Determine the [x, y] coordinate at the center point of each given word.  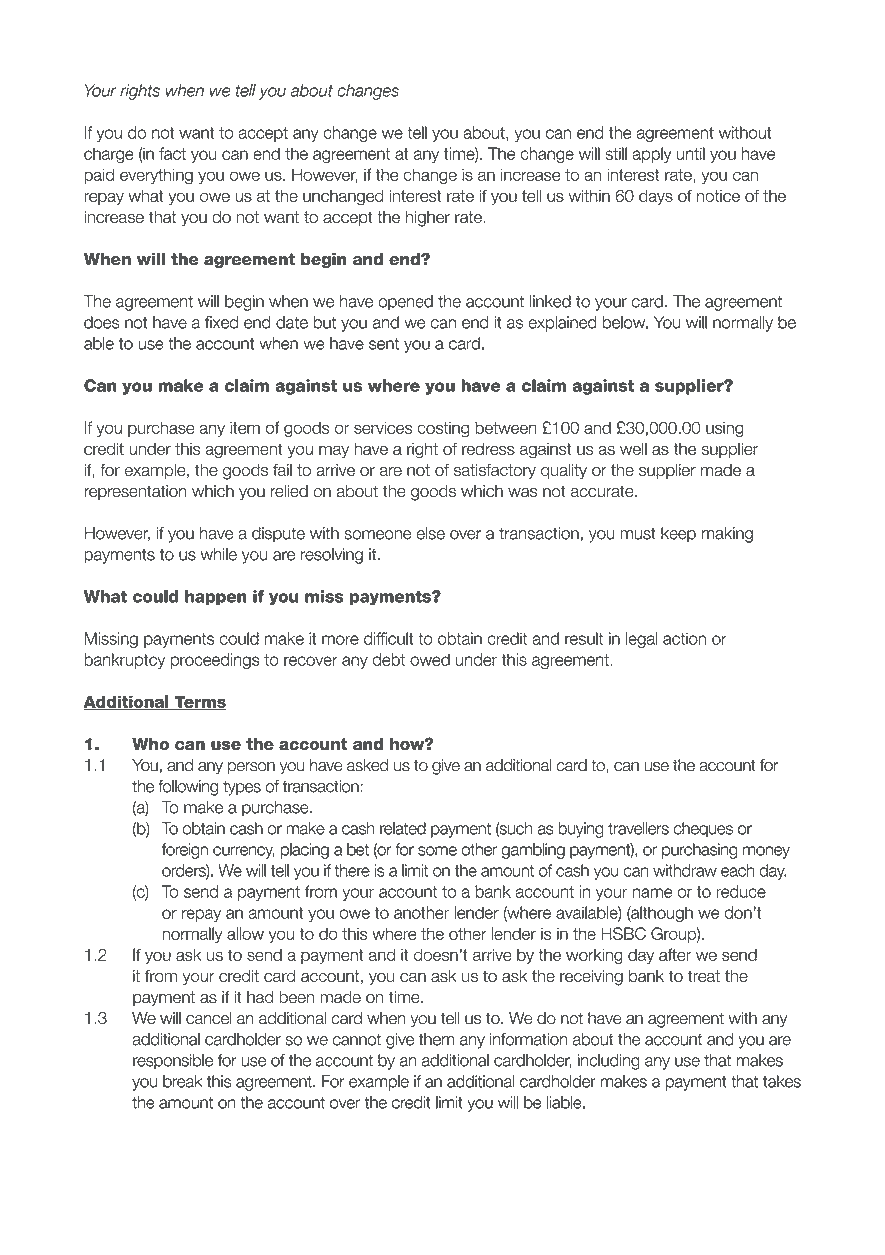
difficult [388, 638]
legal [642, 640]
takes [782, 1081]
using [725, 429]
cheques [703, 830]
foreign [185, 851]
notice [718, 196]
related [403, 828]
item [245, 427]
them [436, 1039]
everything [156, 176]
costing [443, 429]
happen [216, 598]
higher [428, 219]
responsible [173, 1062]
